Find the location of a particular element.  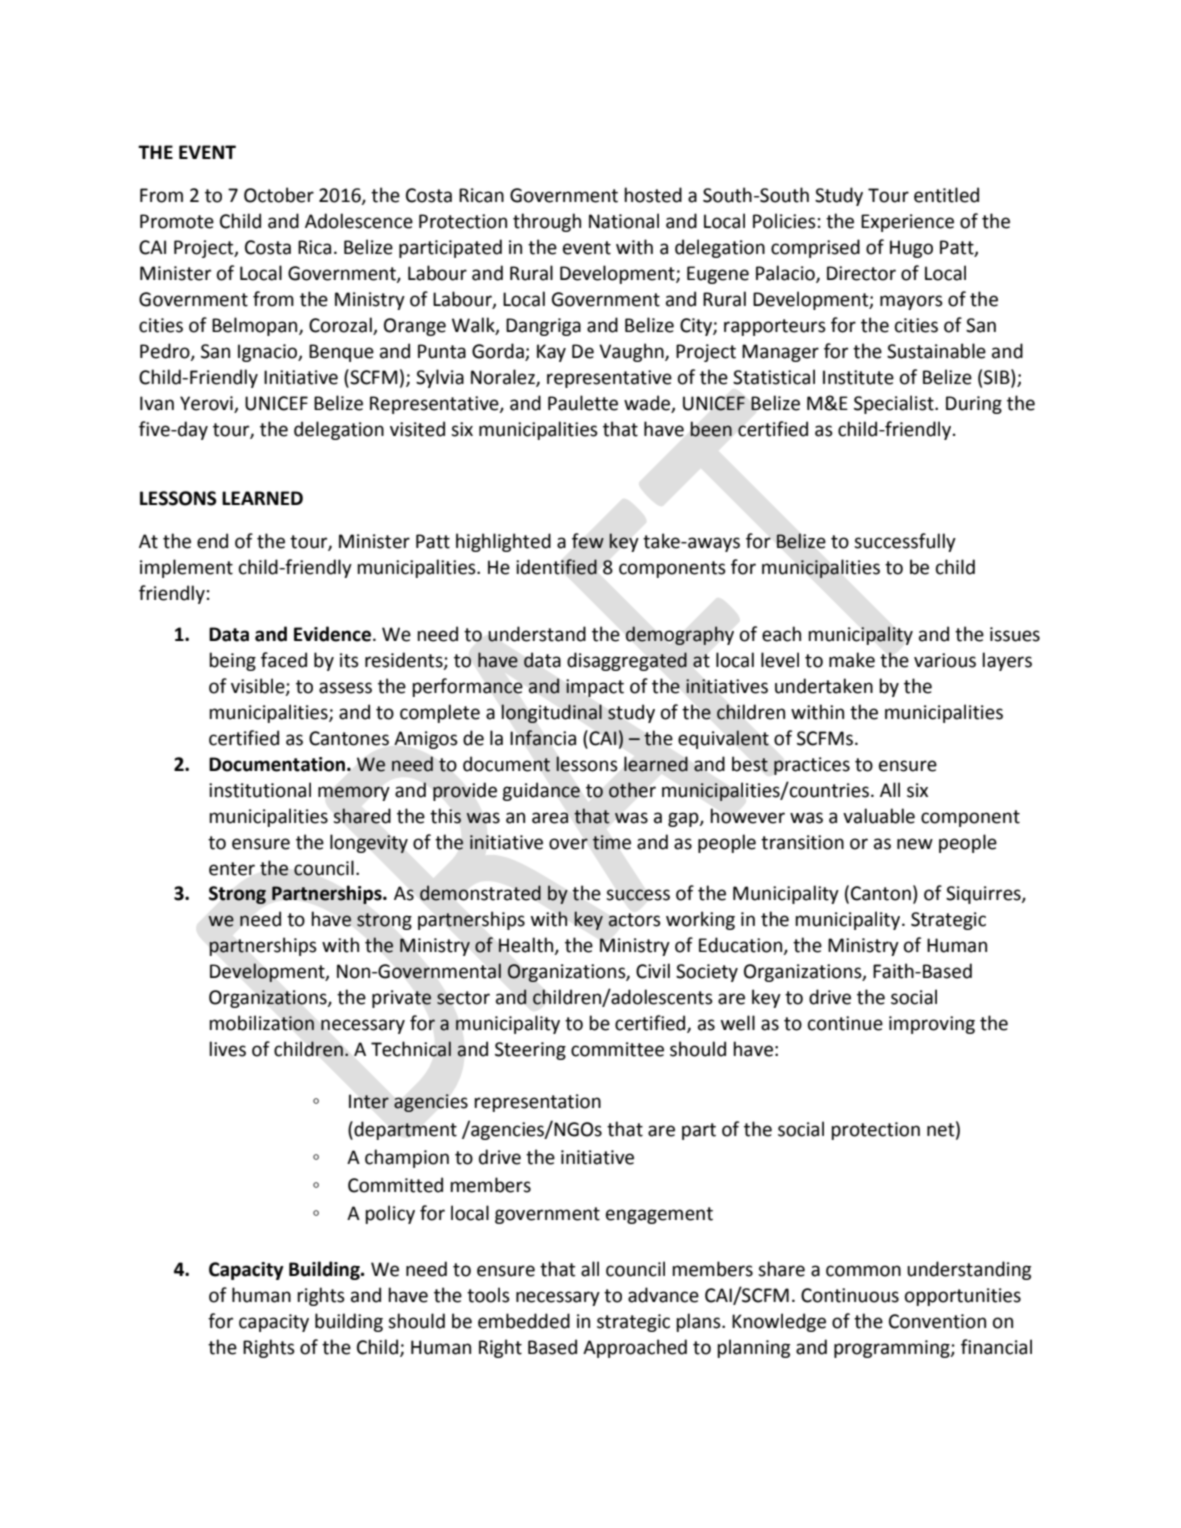

Specialist is located at coordinates (895, 404).
